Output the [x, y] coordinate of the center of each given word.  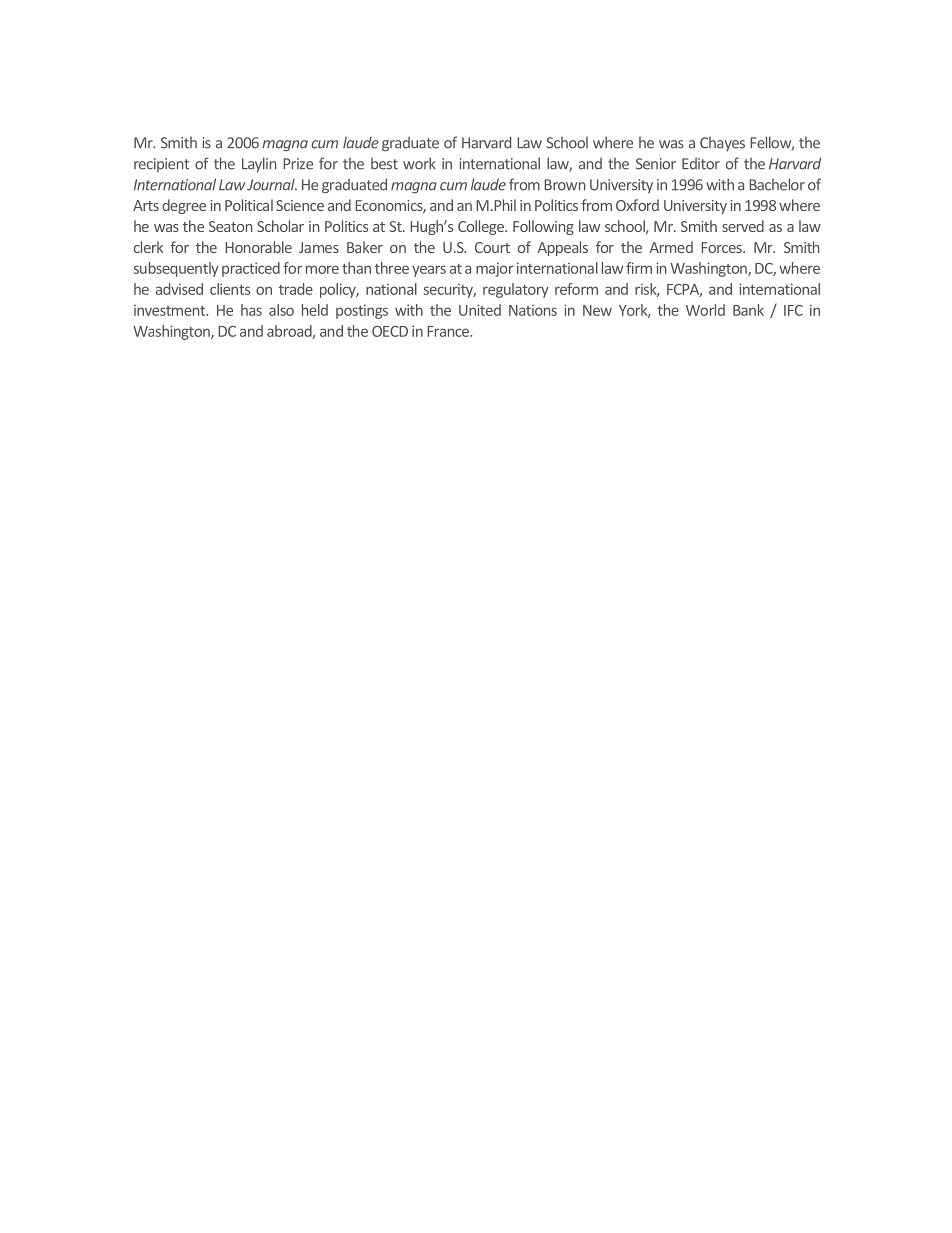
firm [639, 268]
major [495, 270]
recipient [161, 165]
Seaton [230, 226]
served [743, 226]
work [419, 163]
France [449, 331]
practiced [251, 269]
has [251, 310]
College [482, 227]
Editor [701, 164]
